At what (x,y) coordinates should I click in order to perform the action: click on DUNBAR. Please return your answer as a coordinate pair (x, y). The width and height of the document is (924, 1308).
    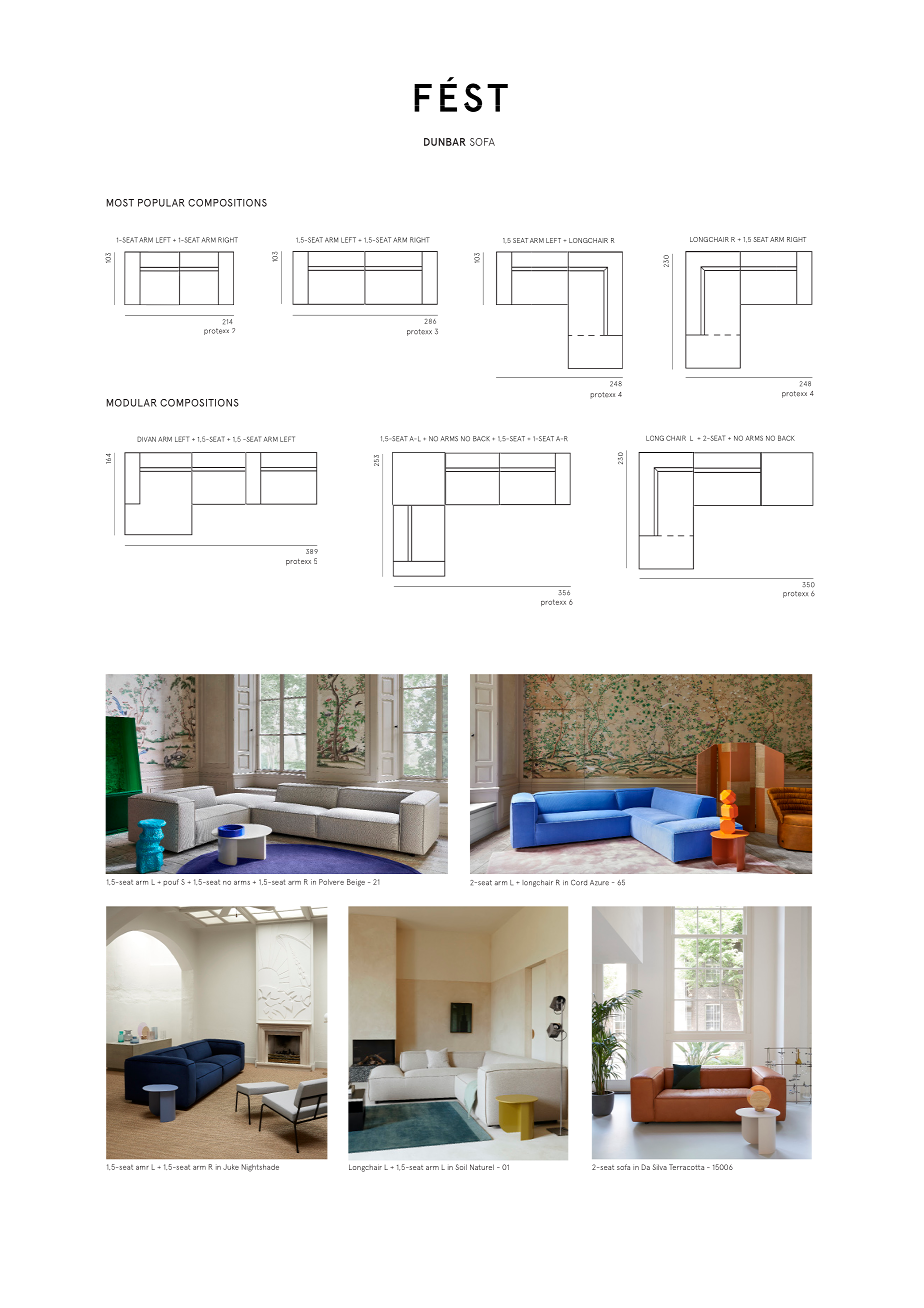
    Looking at the image, I should click on (445, 142).
